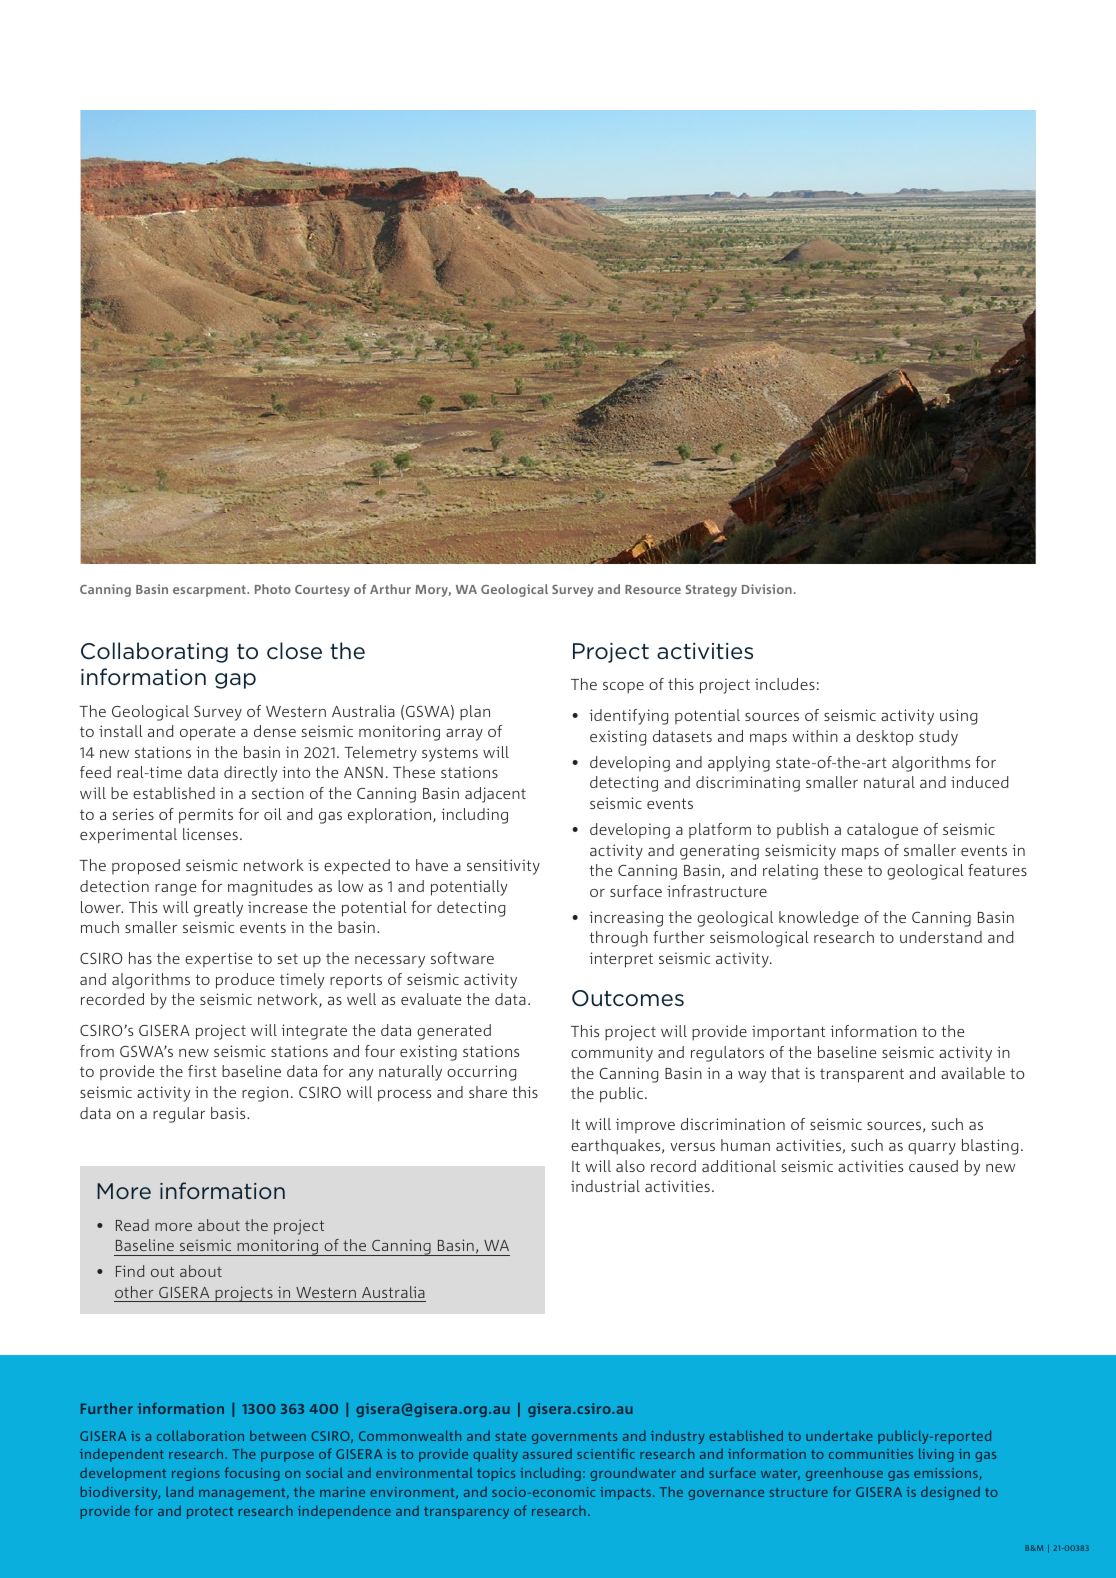 This page has width=1116, height=1578. I want to click on first, so click(202, 1071).
